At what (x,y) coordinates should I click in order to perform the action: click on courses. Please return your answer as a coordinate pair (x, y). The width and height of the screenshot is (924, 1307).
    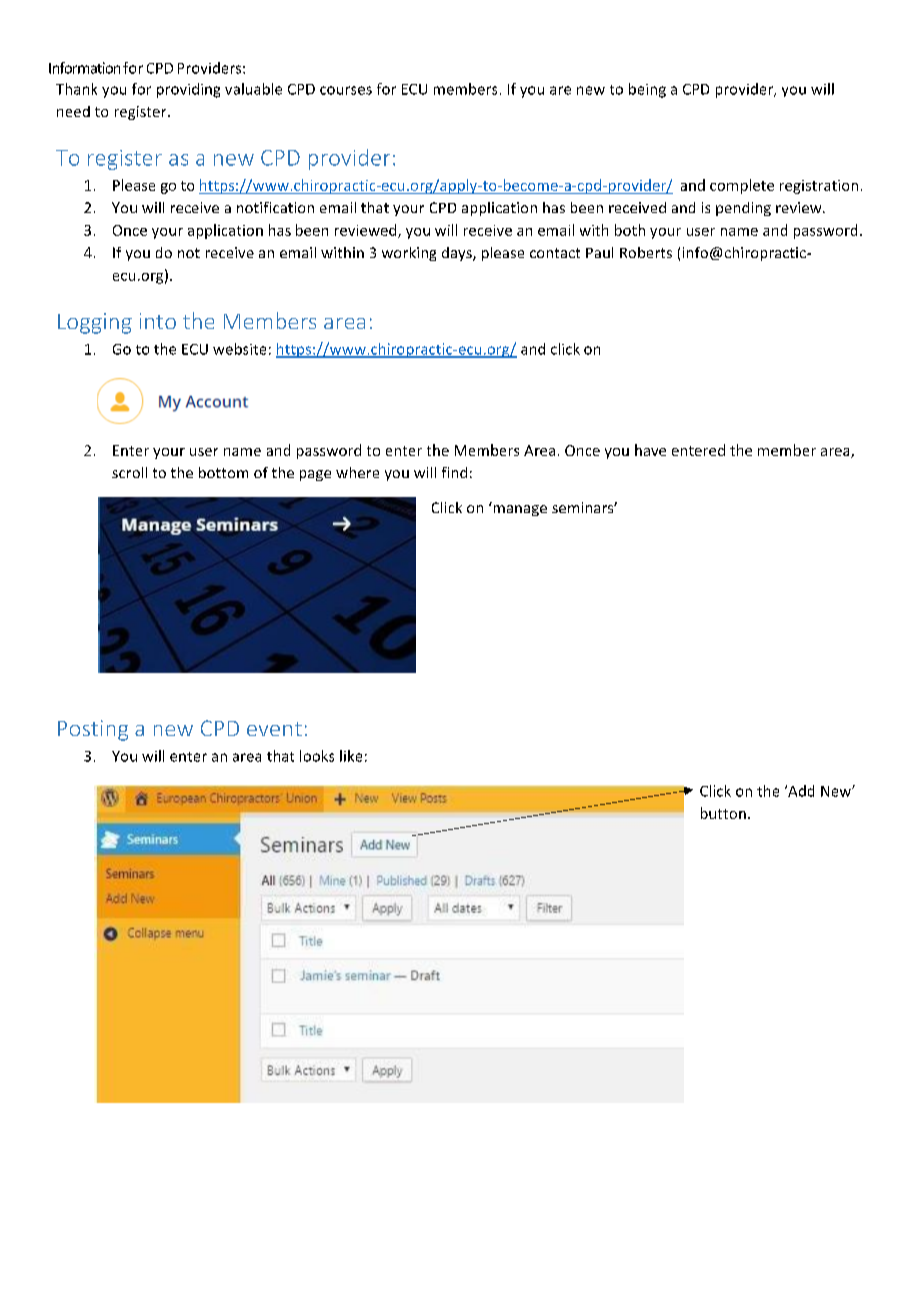
    Looking at the image, I should click on (346, 90).
